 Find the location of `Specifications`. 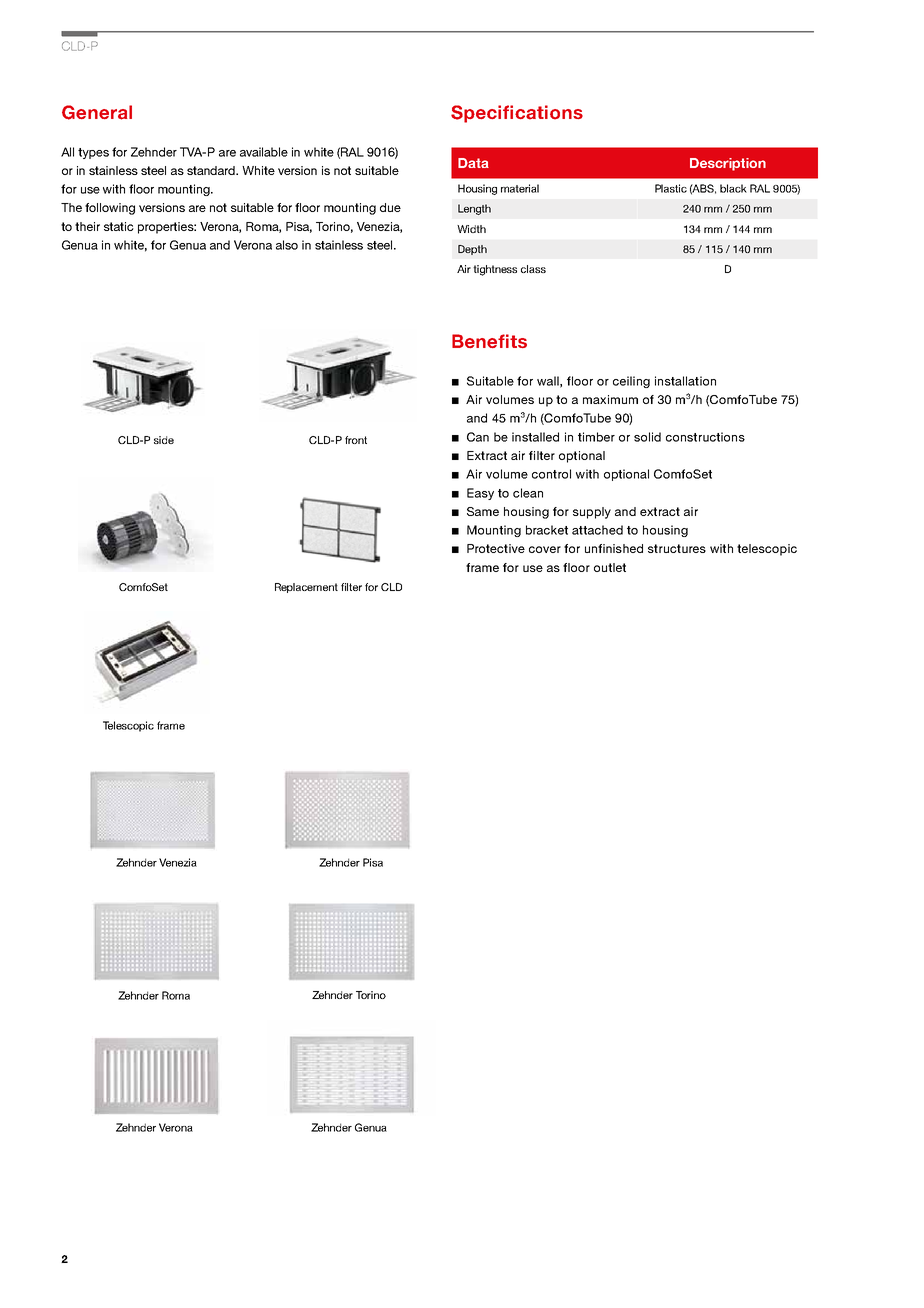

Specifications is located at coordinates (517, 114).
